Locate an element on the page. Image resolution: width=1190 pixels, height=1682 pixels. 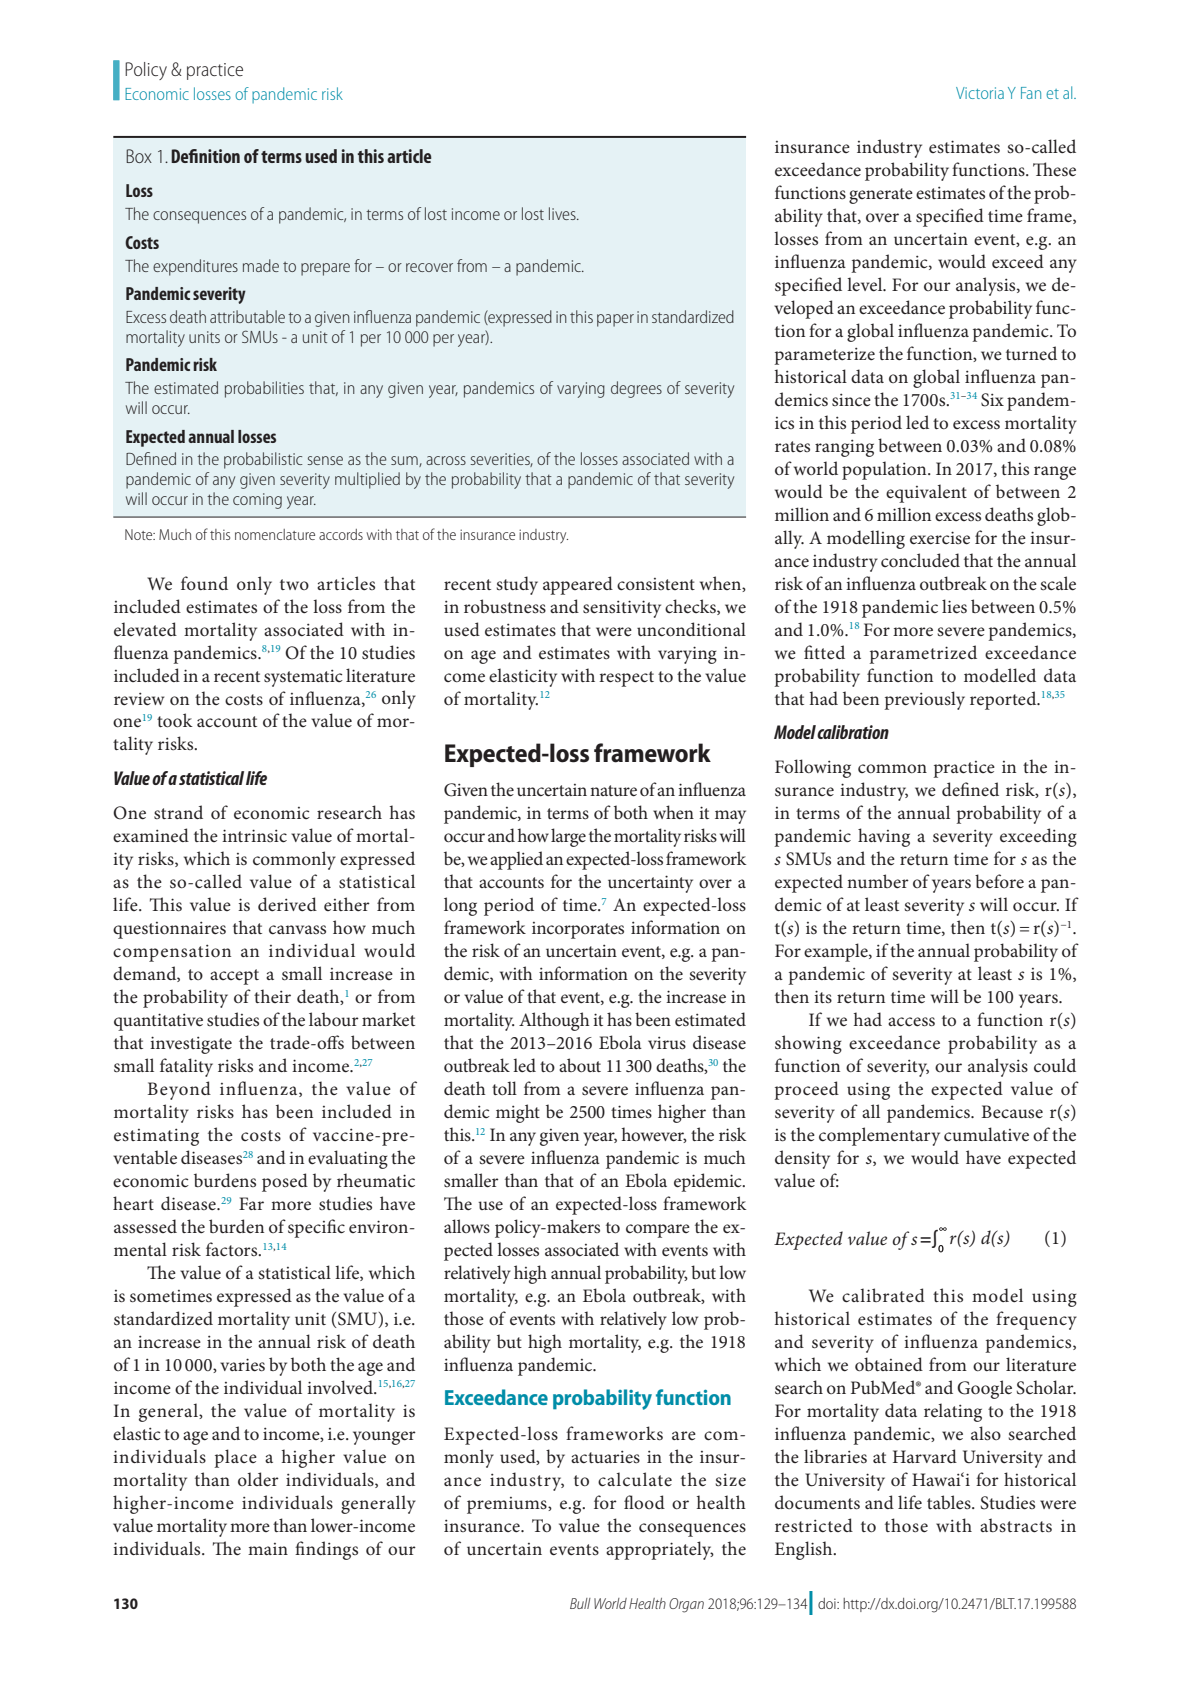
large is located at coordinates (568, 837).
